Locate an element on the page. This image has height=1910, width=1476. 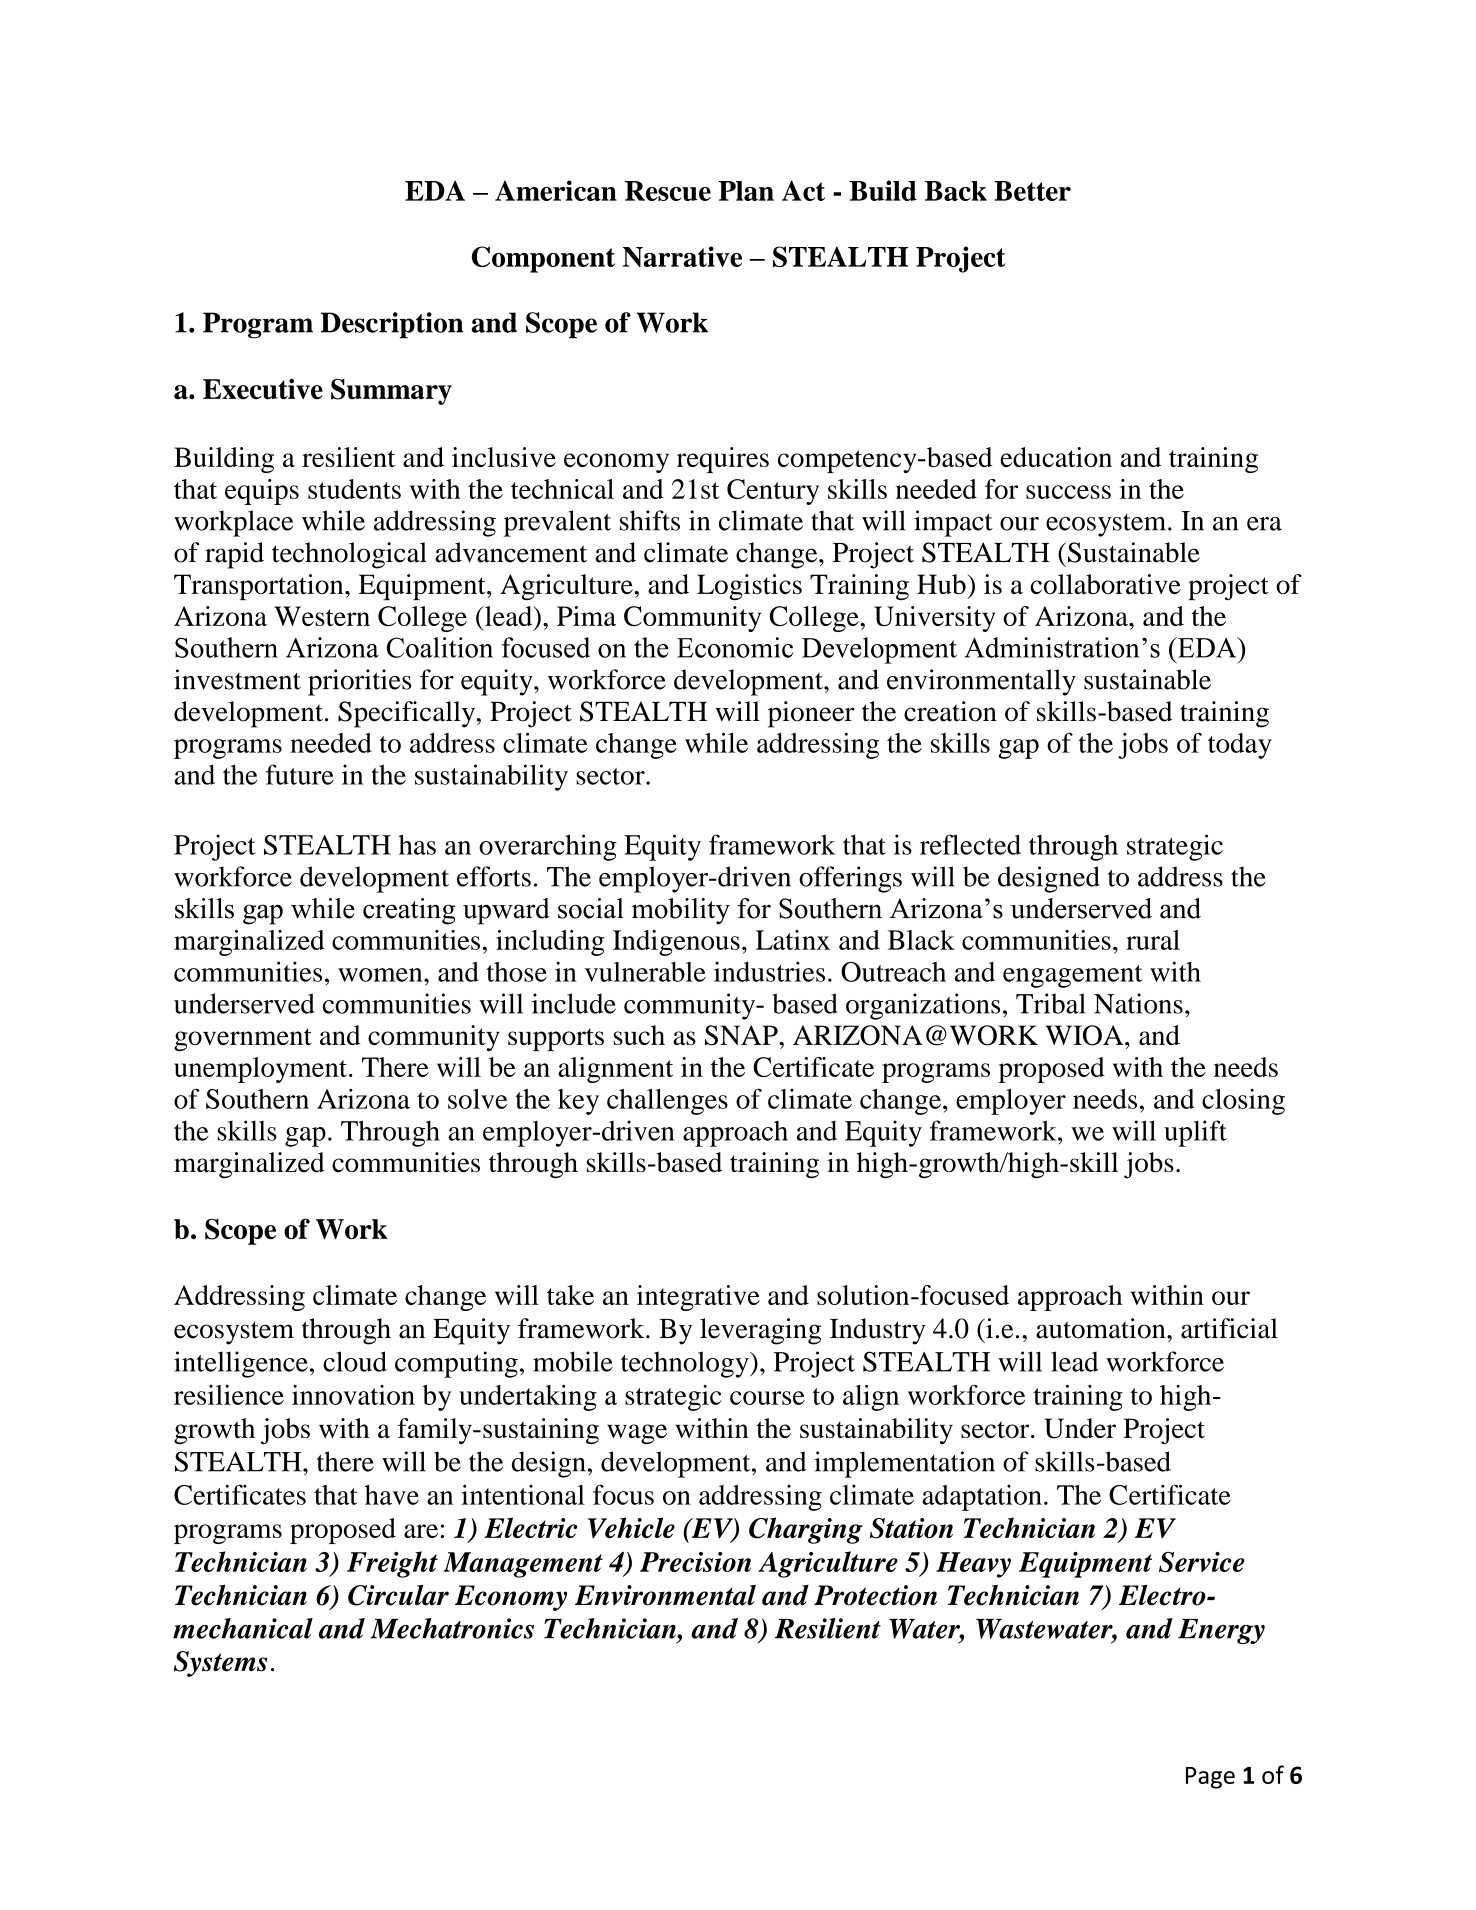
Systems is located at coordinates (220, 1664).
